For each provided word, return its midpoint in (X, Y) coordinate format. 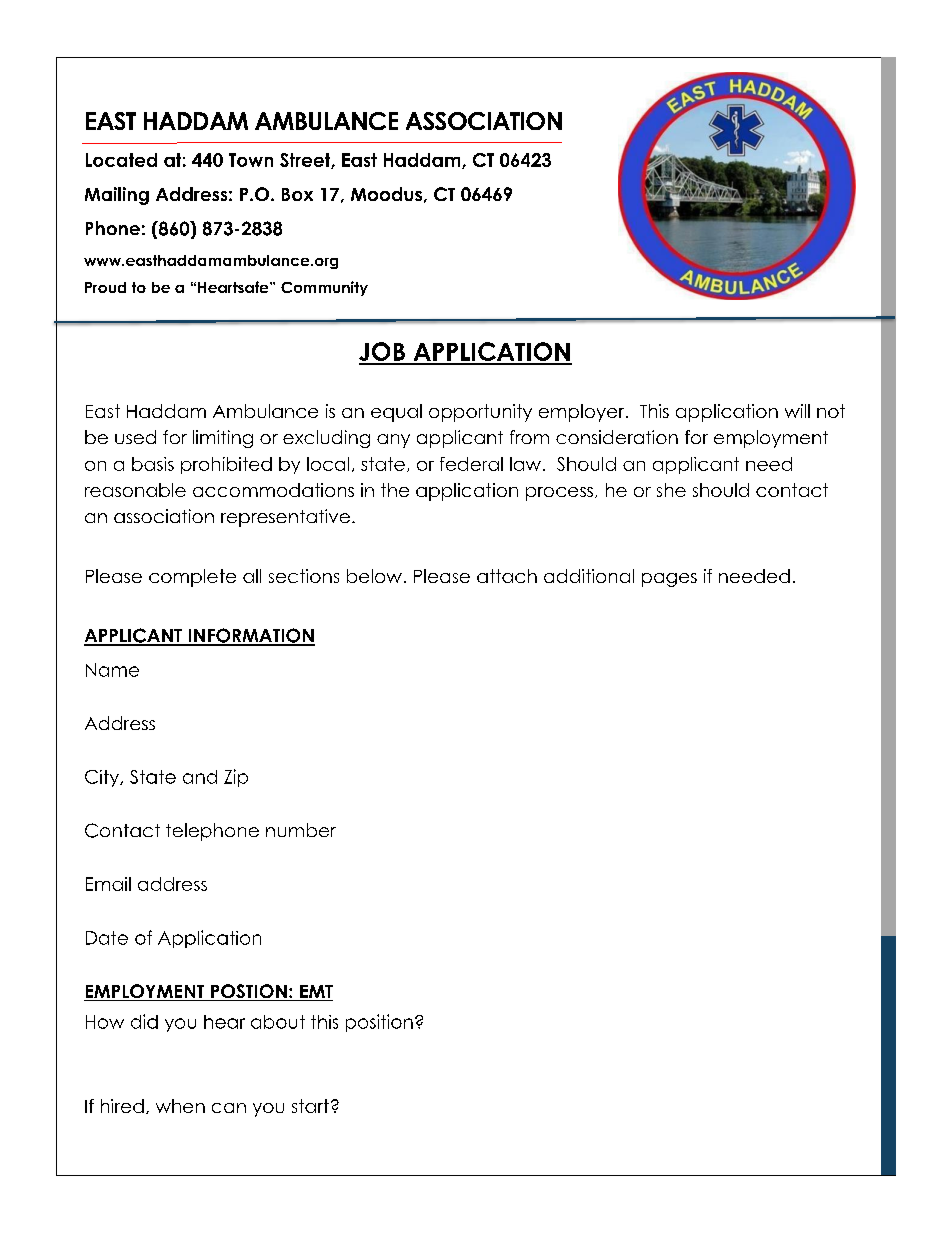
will (797, 411)
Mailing (117, 196)
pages (669, 580)
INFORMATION (250, 636)
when (180, 1106)
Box (297, 194)
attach (507, 576)
